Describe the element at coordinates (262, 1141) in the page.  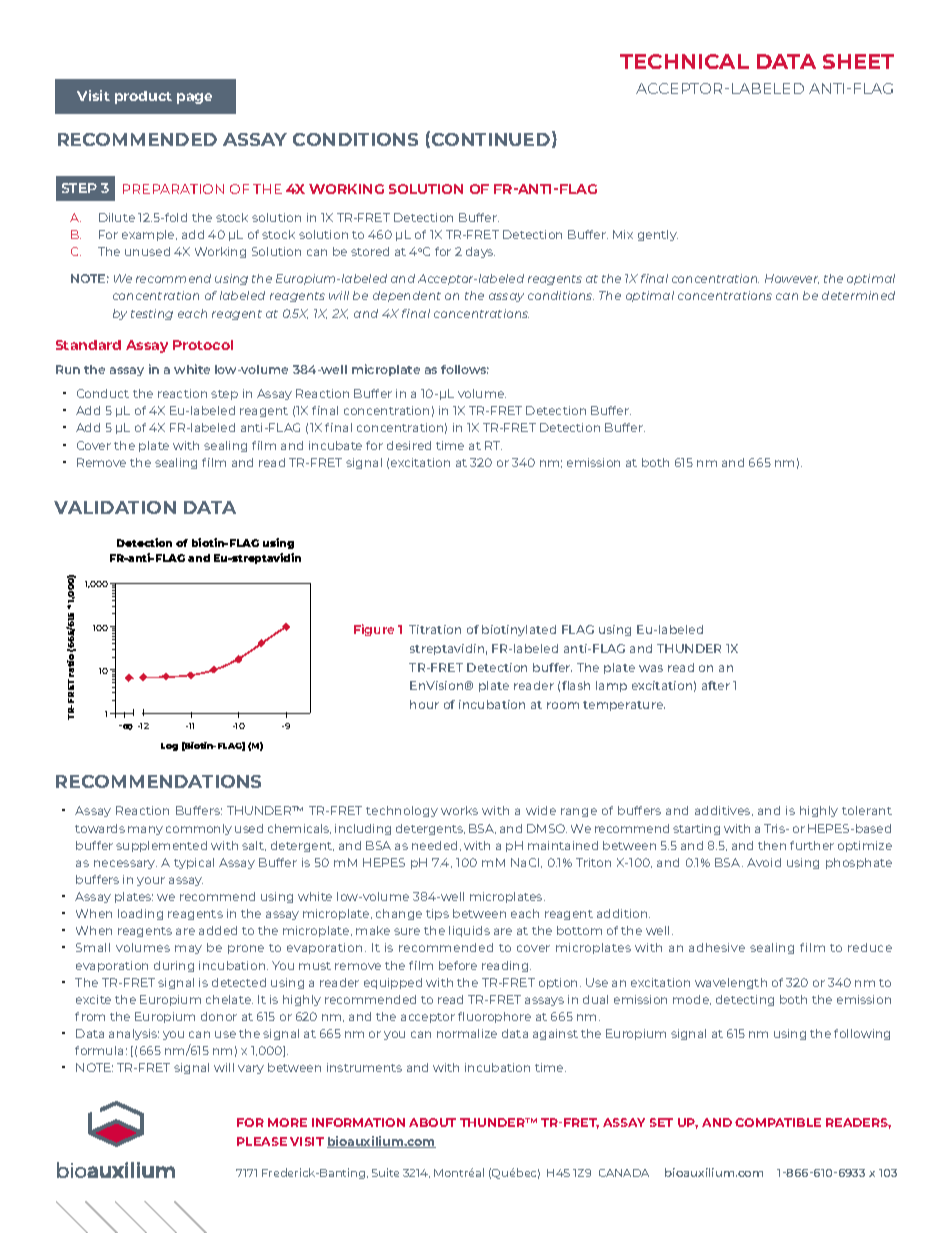
I see `PLEASE` at that location.
